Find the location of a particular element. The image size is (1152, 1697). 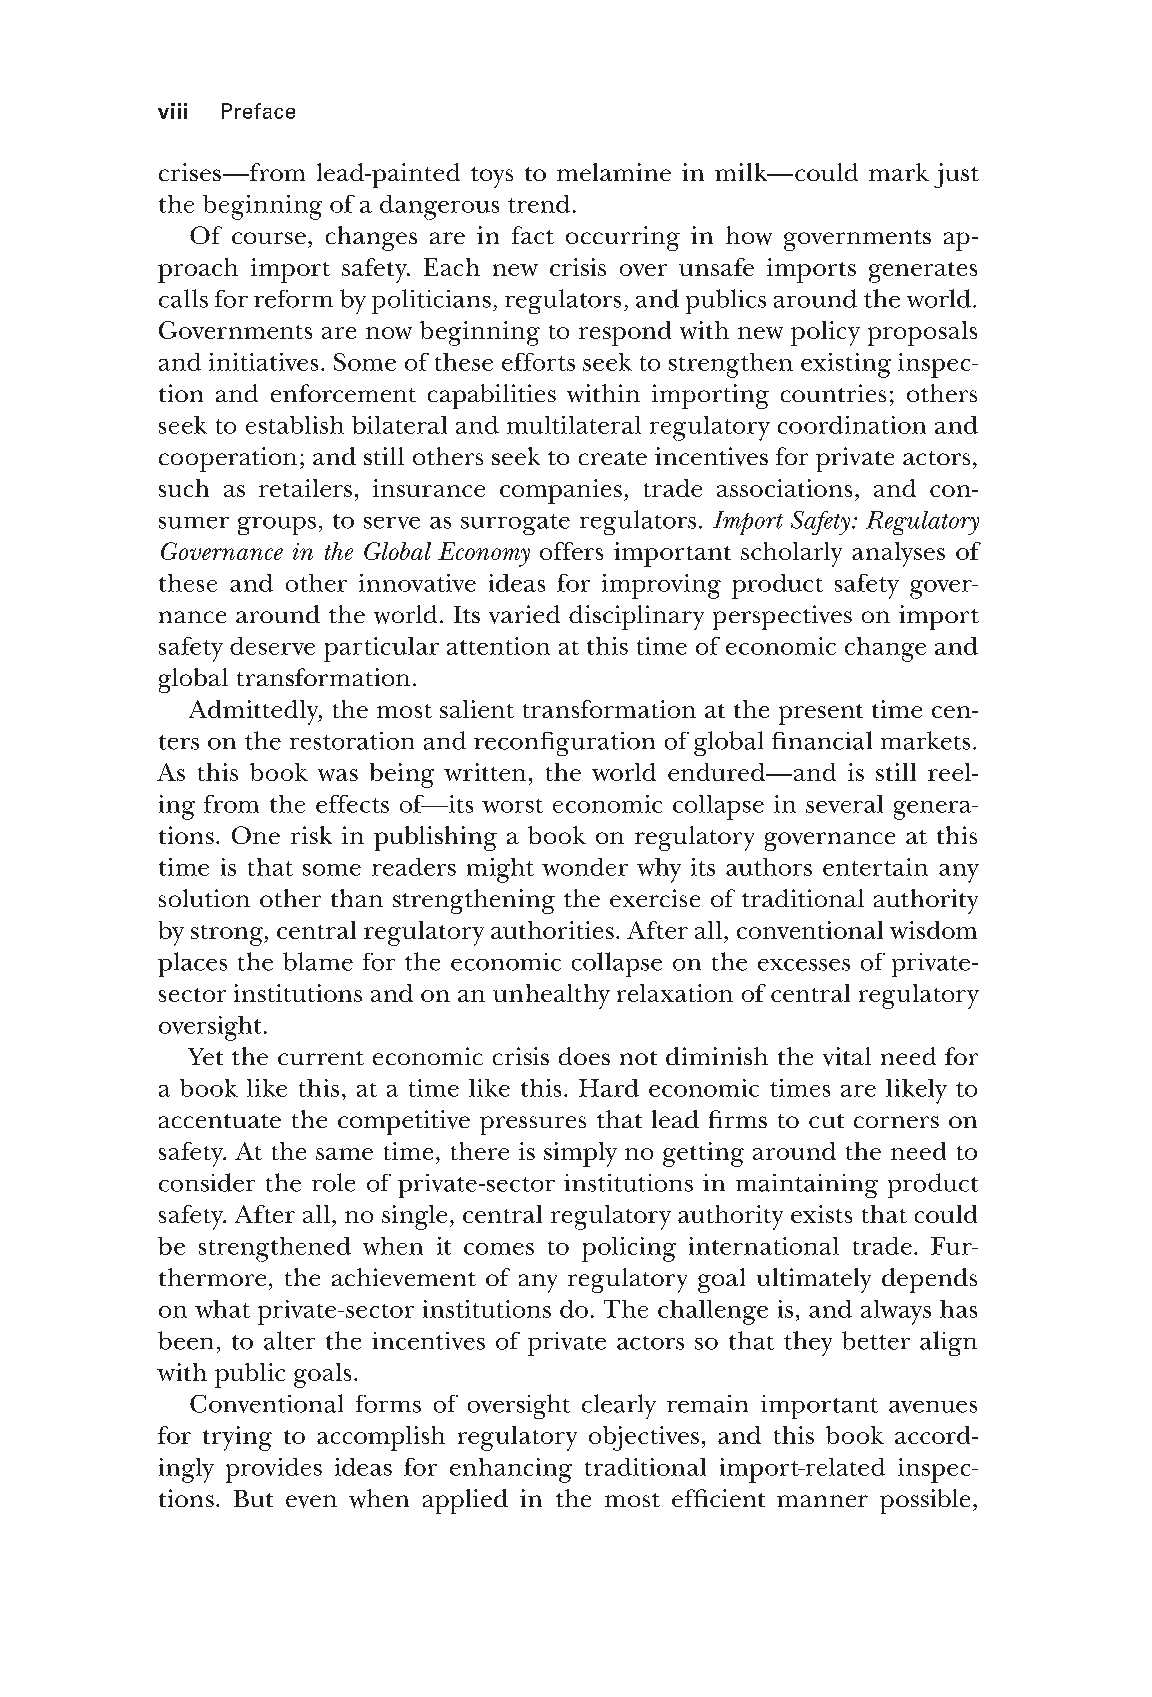

wonder is located at coordinates (585, 867).
